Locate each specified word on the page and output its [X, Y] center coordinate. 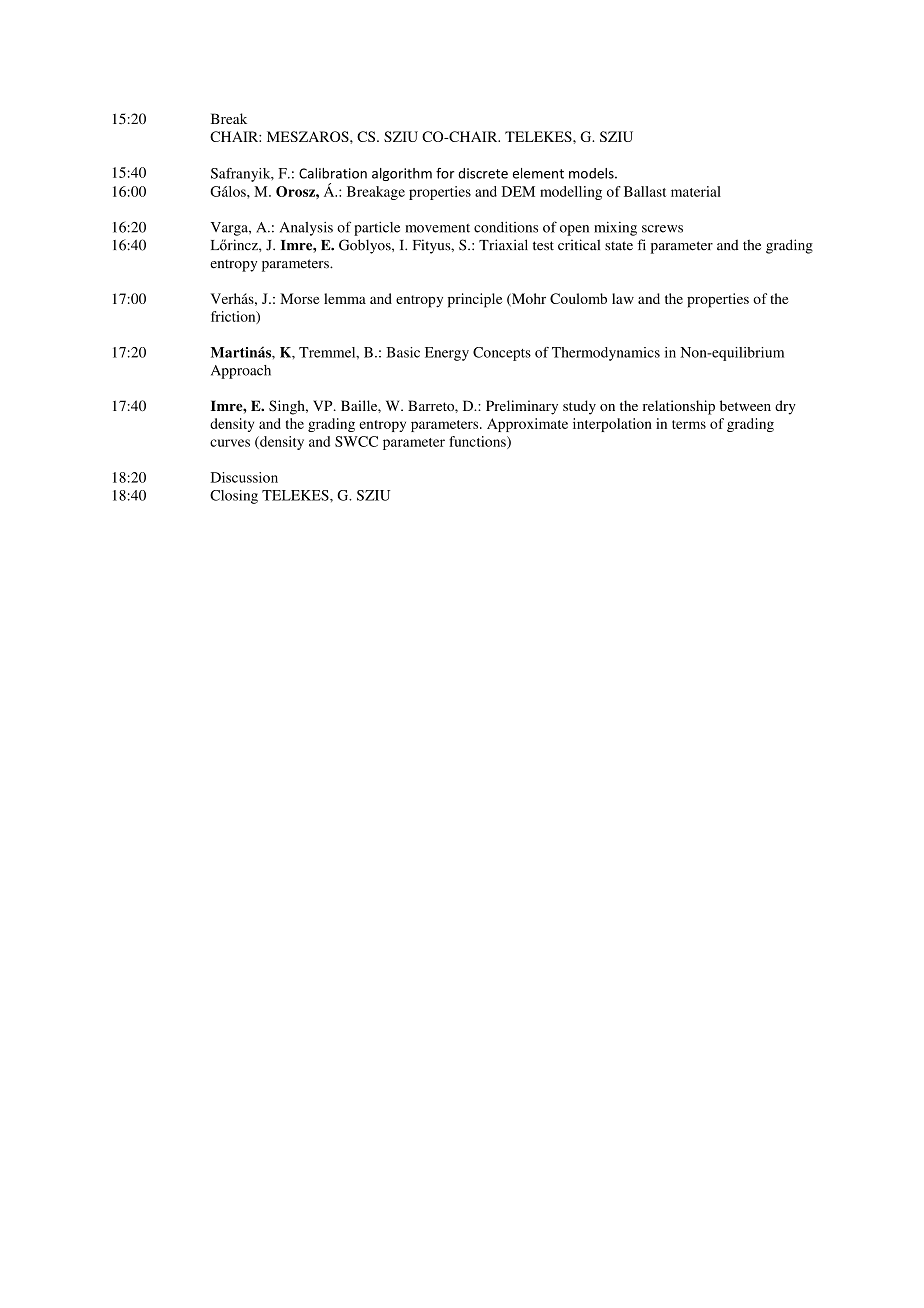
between [745, 405]
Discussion [244, 477]
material [696, 191]
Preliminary [522, 407]
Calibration [333, 173]
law [623, 298]
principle [475, 300]
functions [478, 442]
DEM [518, 191]
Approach [241, 372]
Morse [300, 298]
